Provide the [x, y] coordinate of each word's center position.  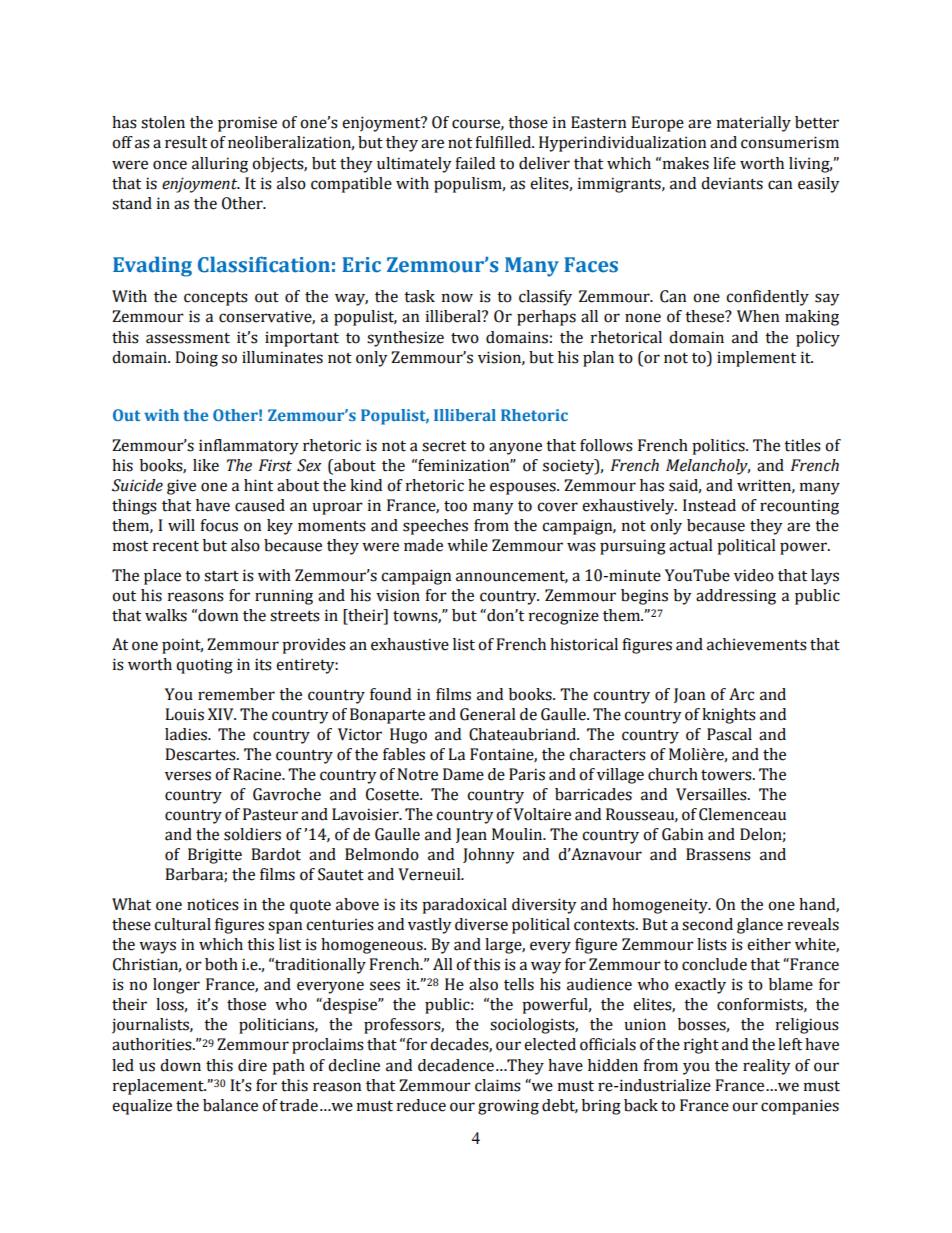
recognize [564, 617]
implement [756, 359]
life [724, 163]
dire [252, 1065]
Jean [471, 835]
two [465, 338]
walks [166, 615]
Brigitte [215, 856]
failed [475, 163]
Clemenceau [742, 814]
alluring [220, 165]
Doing [196, 359]
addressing [736, 597]
